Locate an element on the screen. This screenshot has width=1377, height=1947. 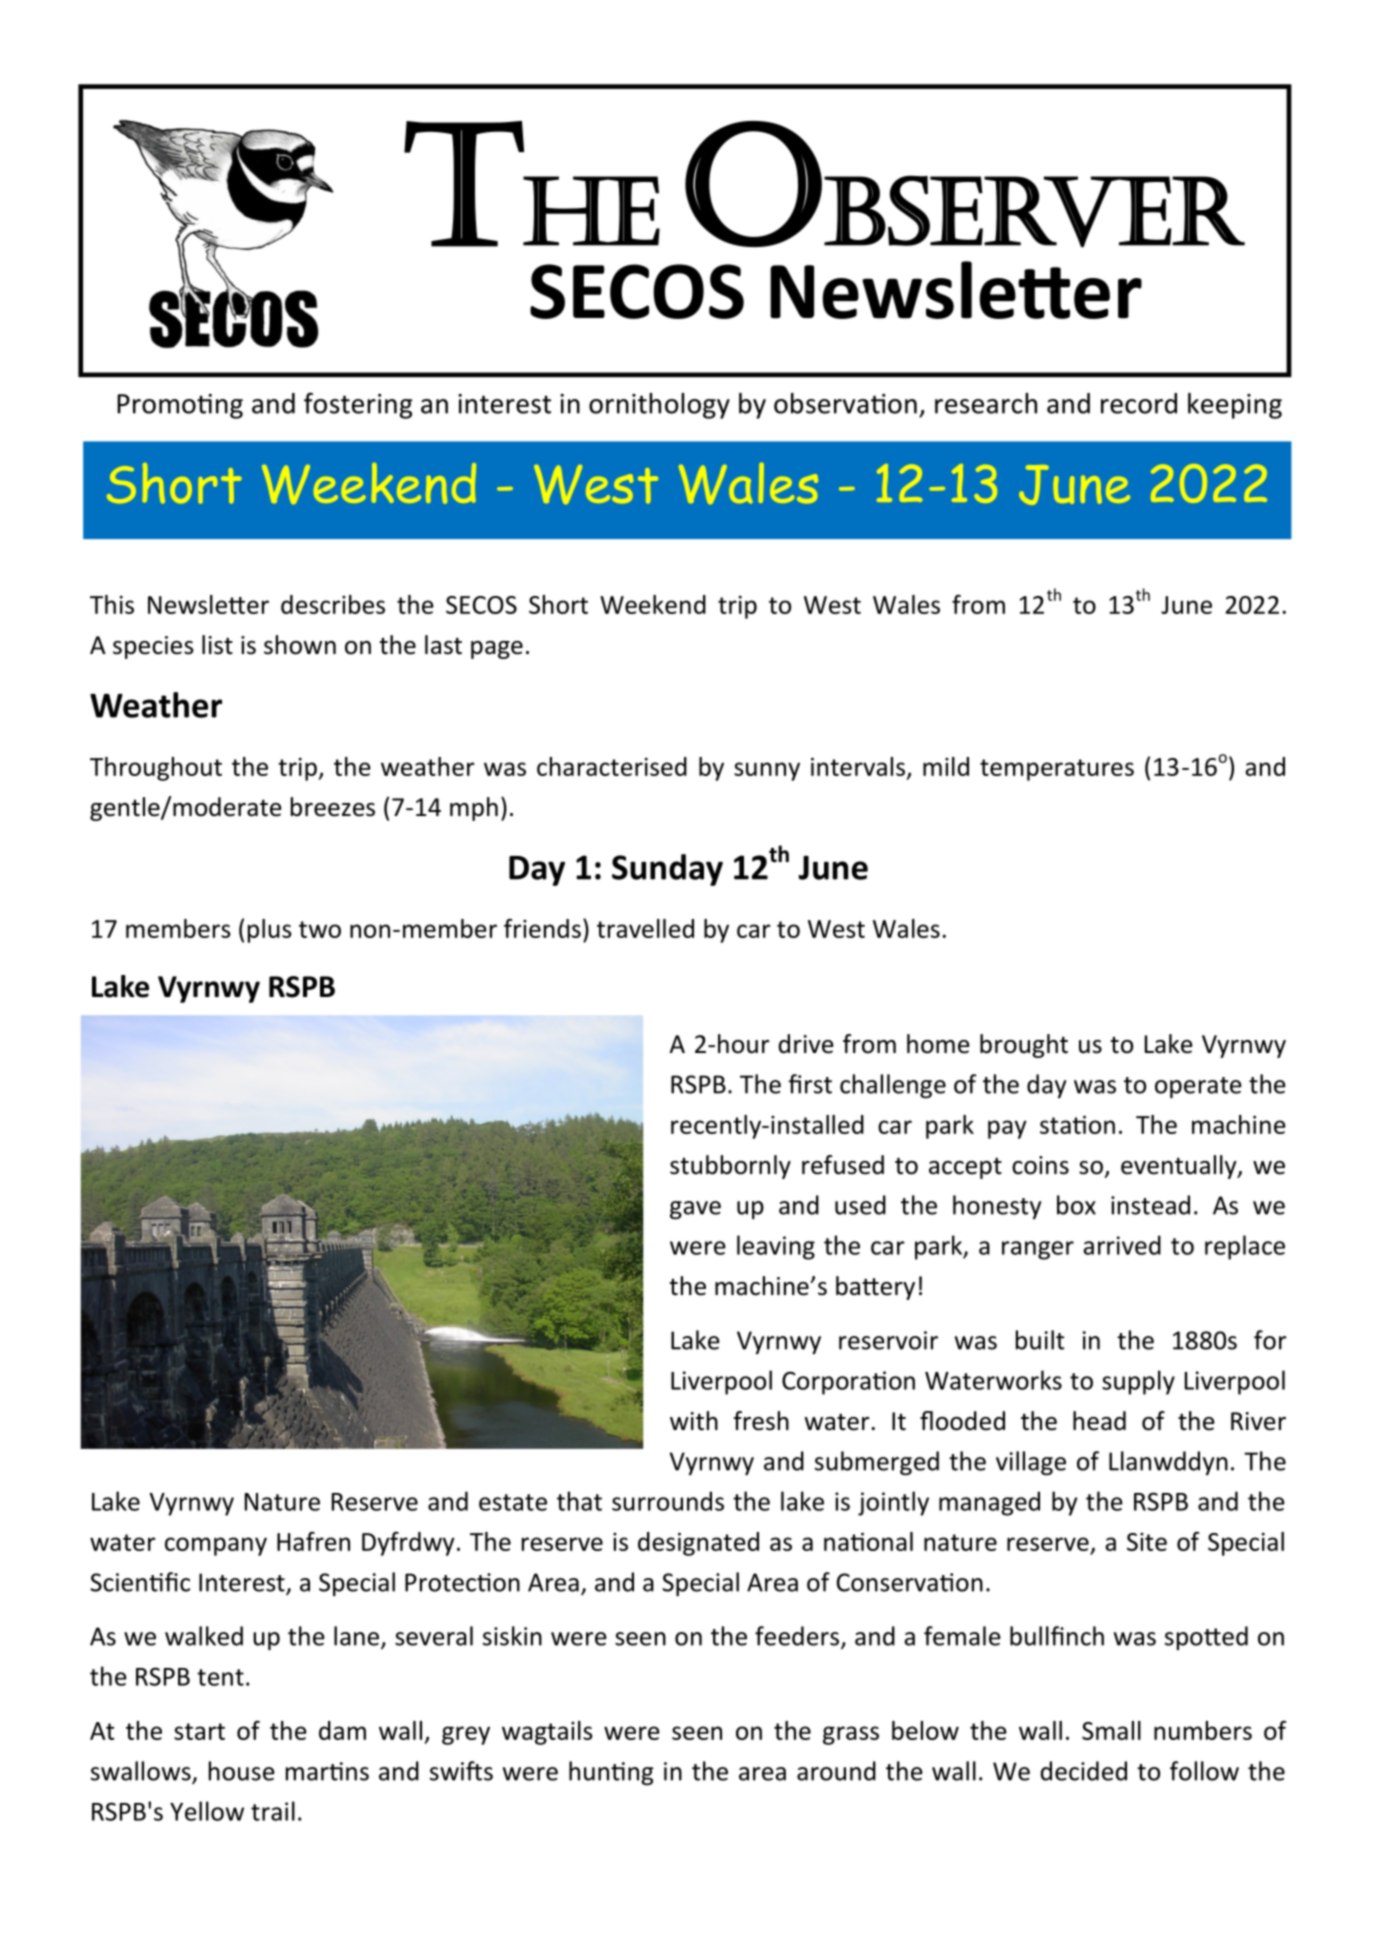
with is located at coordinates (694, 1421).
